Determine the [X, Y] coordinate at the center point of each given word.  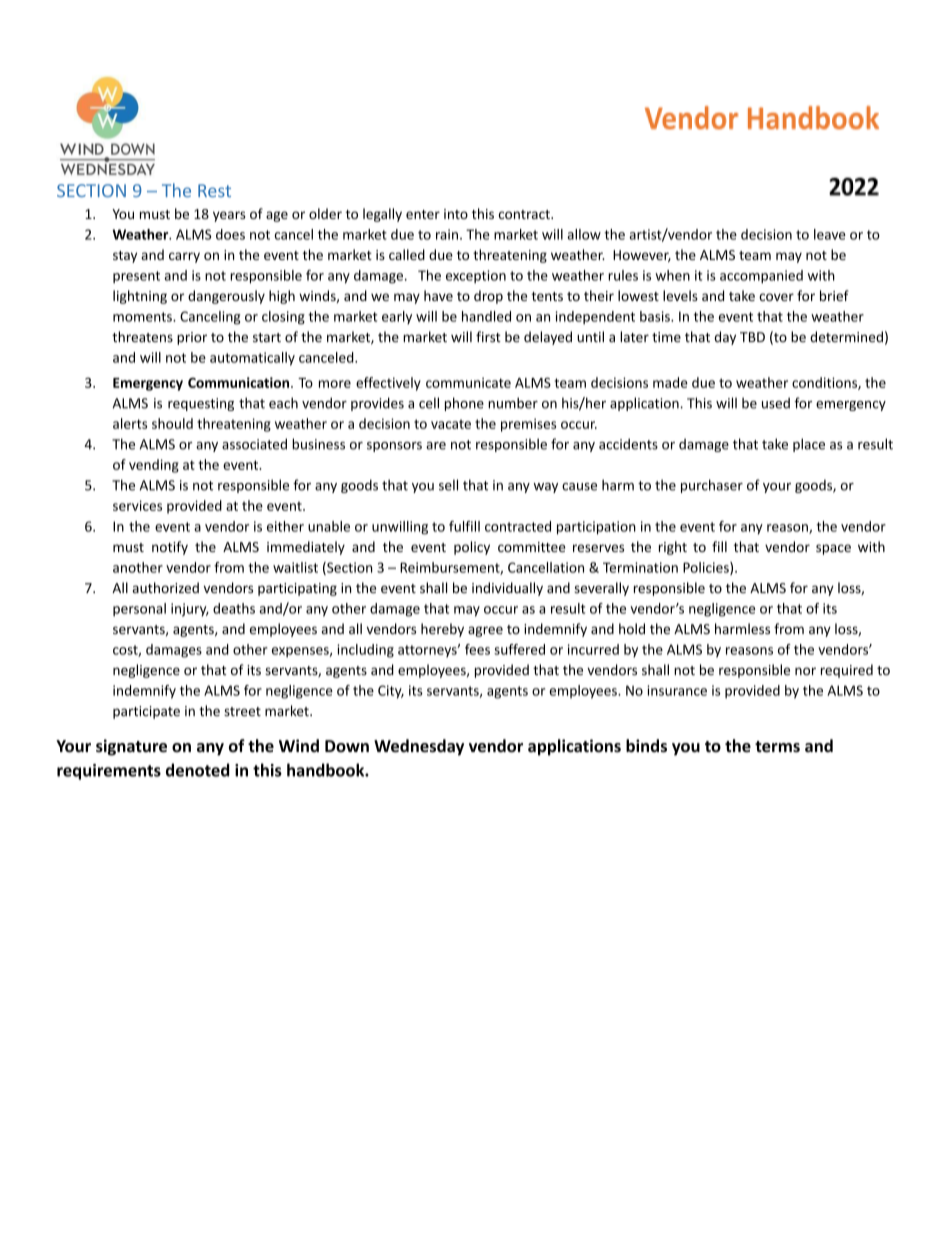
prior [192, 338]
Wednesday [419, 747]
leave [830, 234]
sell [448, 485]
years [229, 216]
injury [190, 610]
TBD [752, 337]
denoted [197, 770]
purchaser [712, 486]
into [456, 214]
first [488, 337]
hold [632, 629]
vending [154, 466]
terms [777, 747]
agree [485, 631]
